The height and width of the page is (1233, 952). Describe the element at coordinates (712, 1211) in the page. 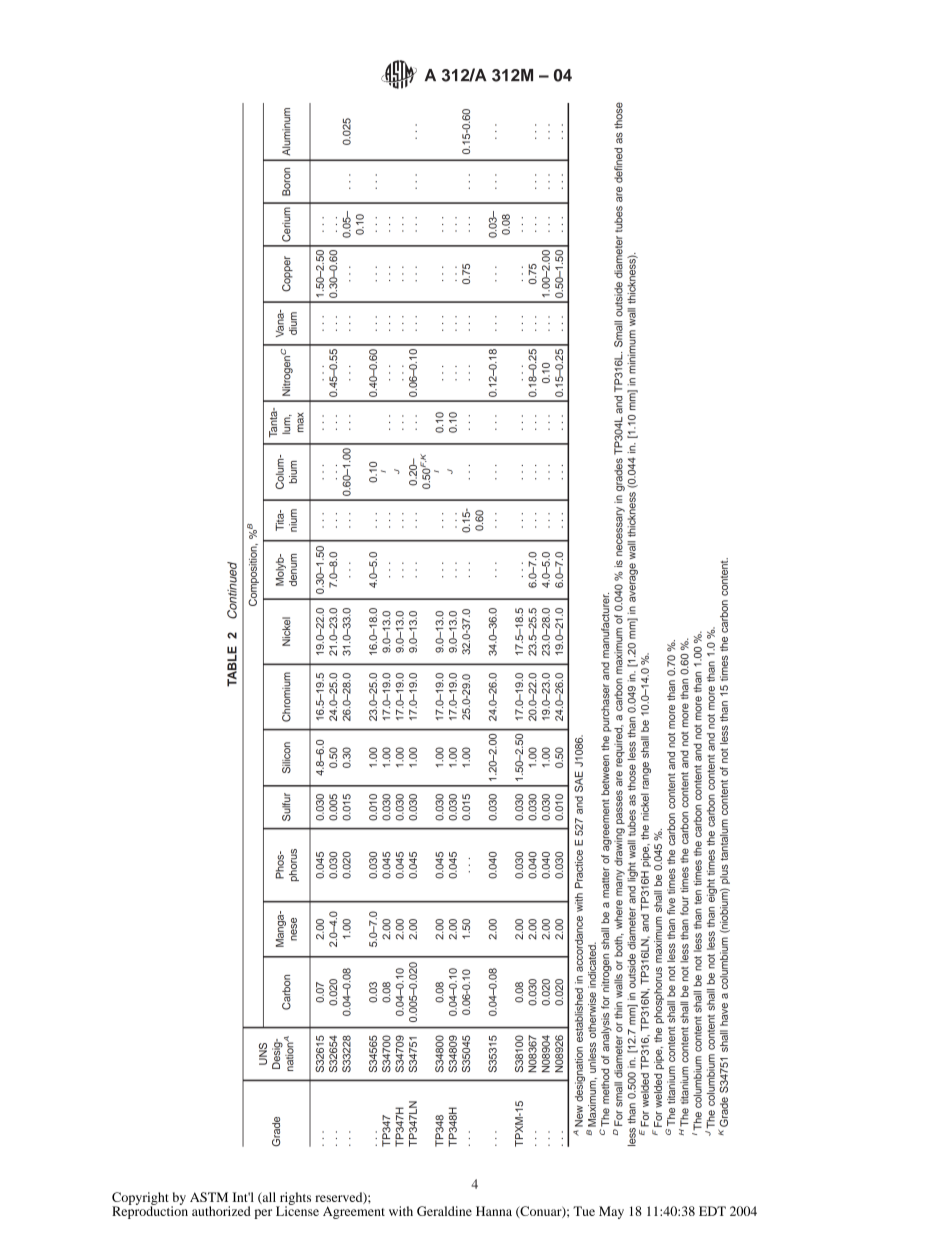

I see `EDT` at that location.
